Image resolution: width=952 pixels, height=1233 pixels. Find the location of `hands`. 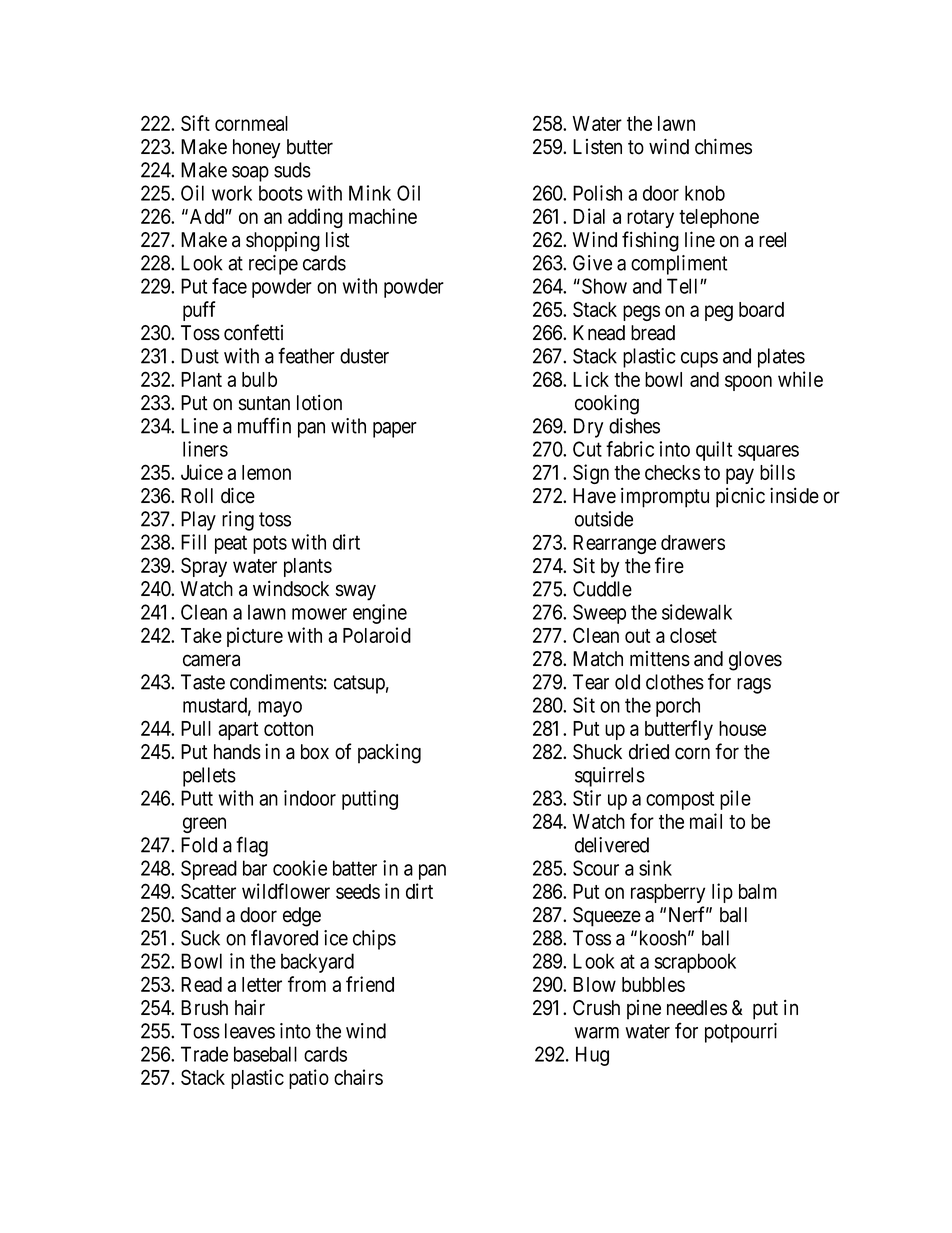

hands is located at coordinates (237, 752).
